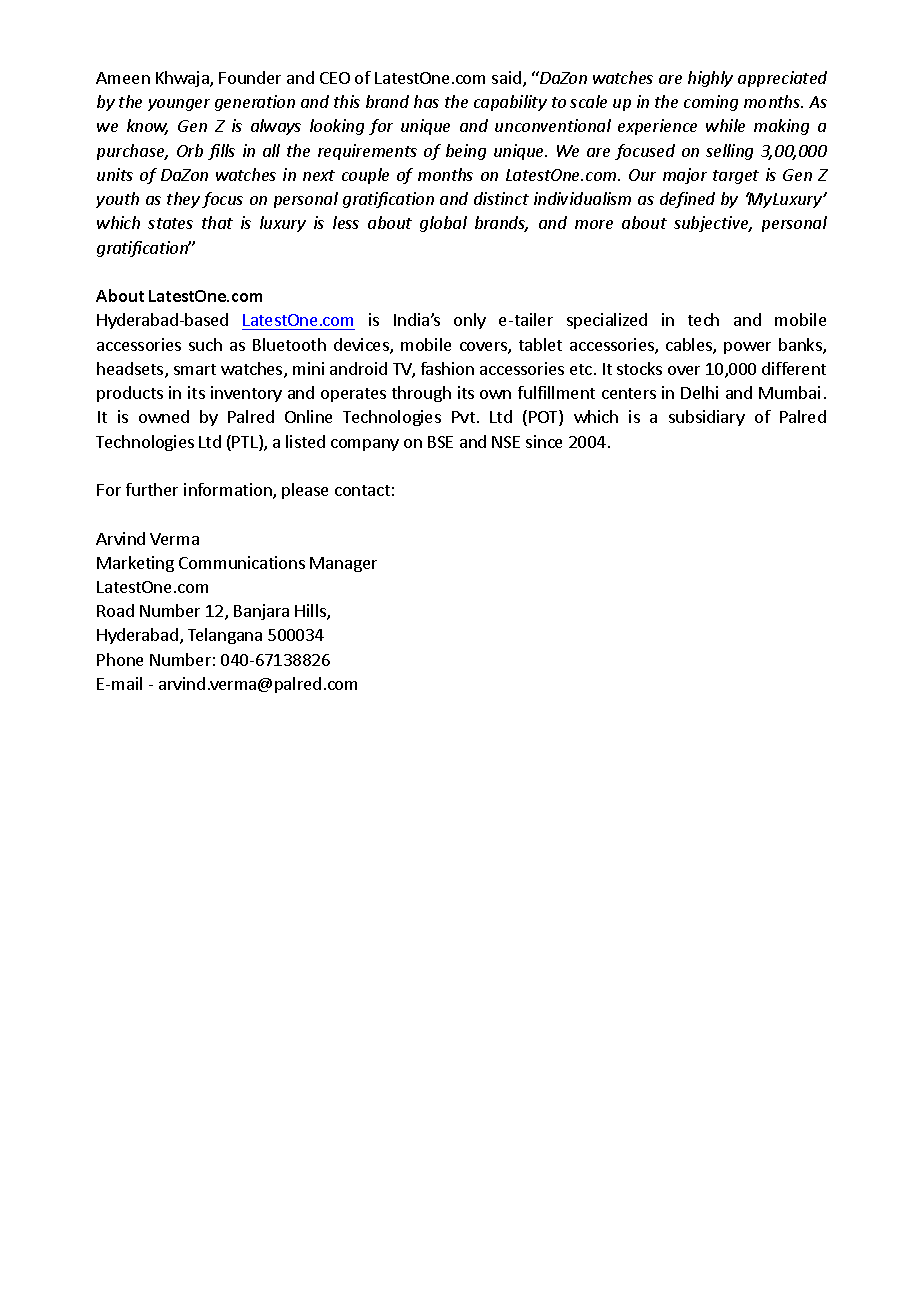 The height and width of the screenshot is (1308, 924). Describe the element at coordinates (229, 491) in the screenshot. I see `information` at that location.
